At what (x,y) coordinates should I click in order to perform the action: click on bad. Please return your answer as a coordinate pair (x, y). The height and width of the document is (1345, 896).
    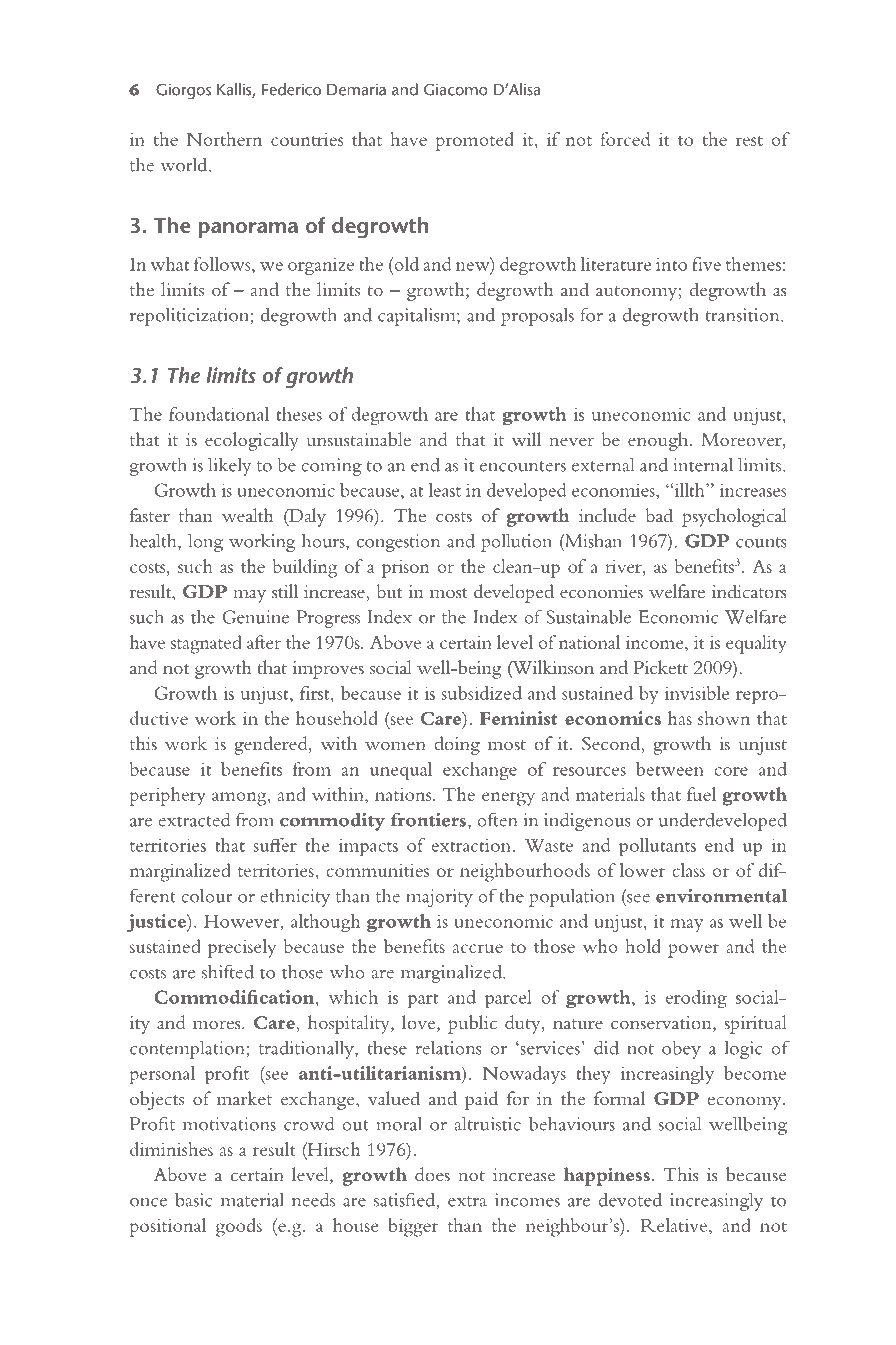
    Looking at the image, I should click on (659, 515).
